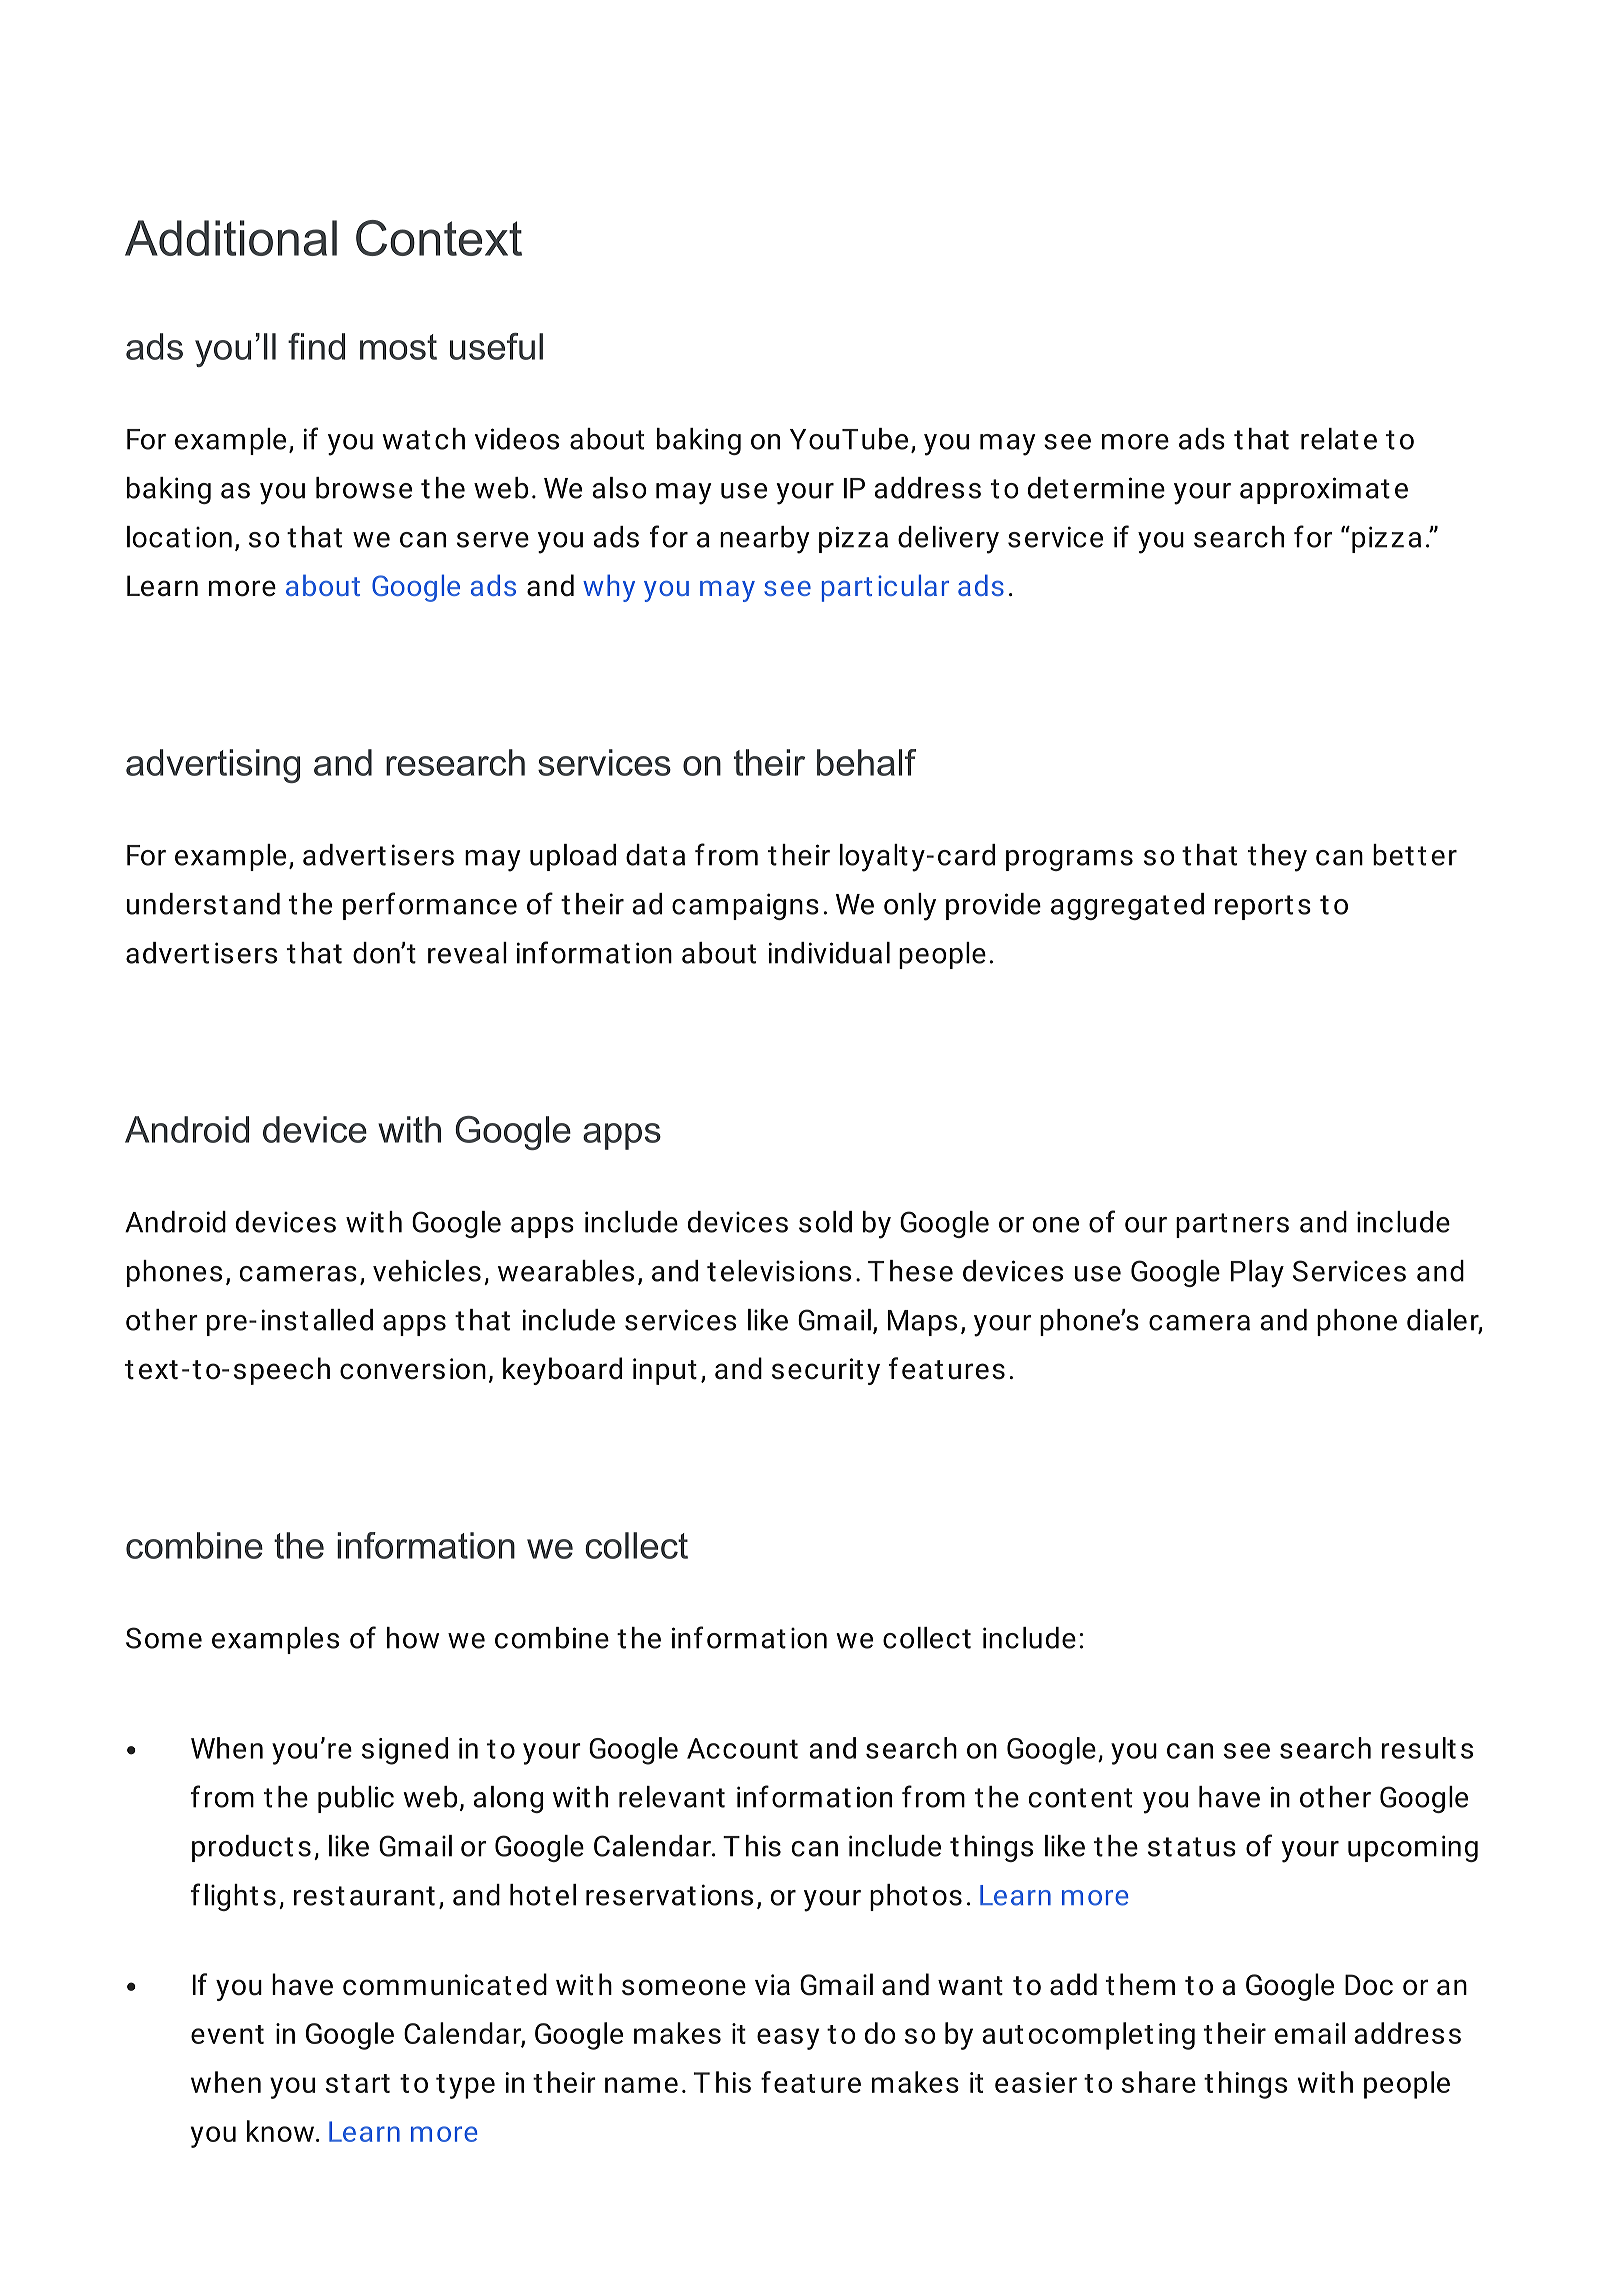 The width and height of the screenshot is (1618, 2289). I want to click on Play, so click(1257, 1274).
